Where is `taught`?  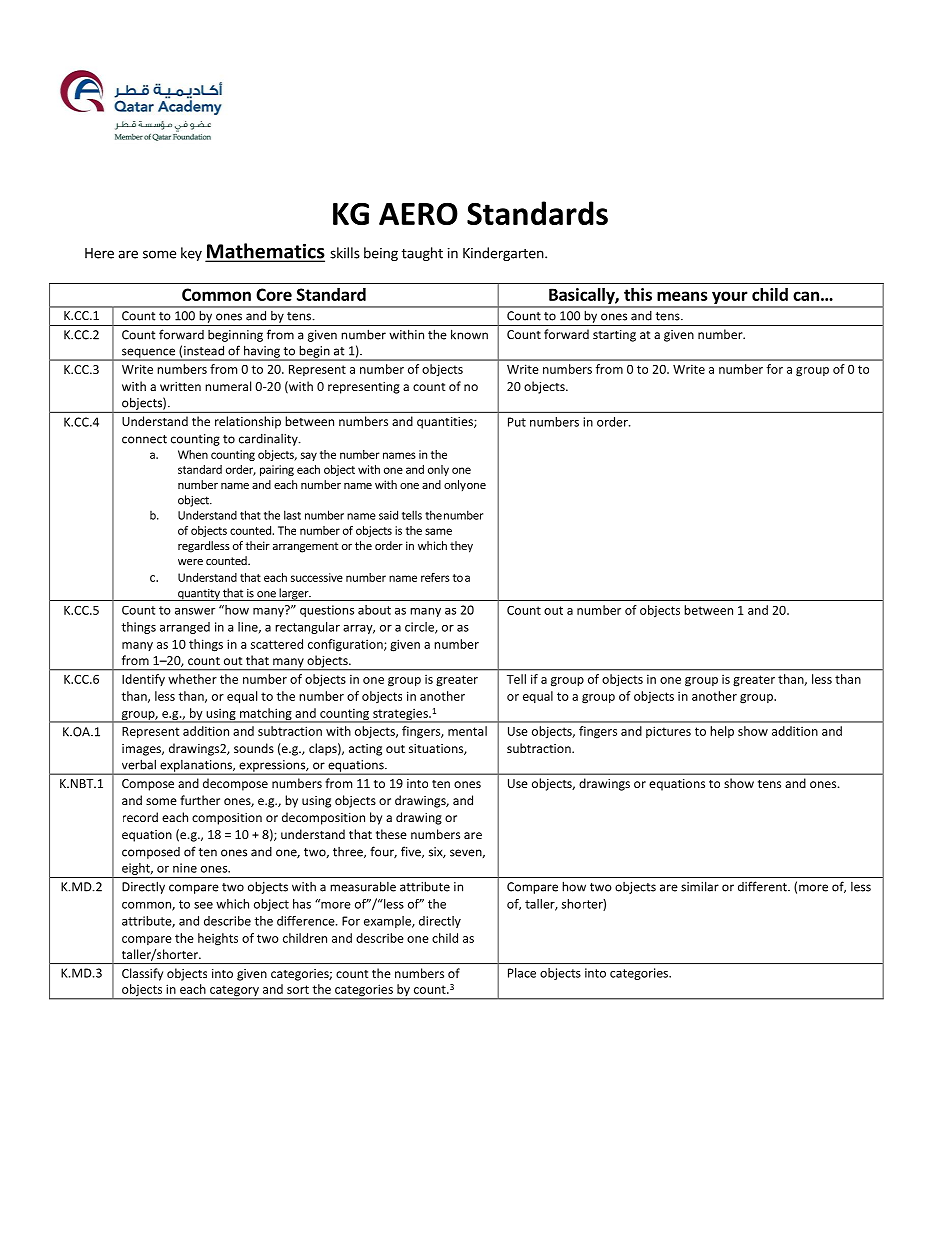 taught is located at coordinates (422, 254).
